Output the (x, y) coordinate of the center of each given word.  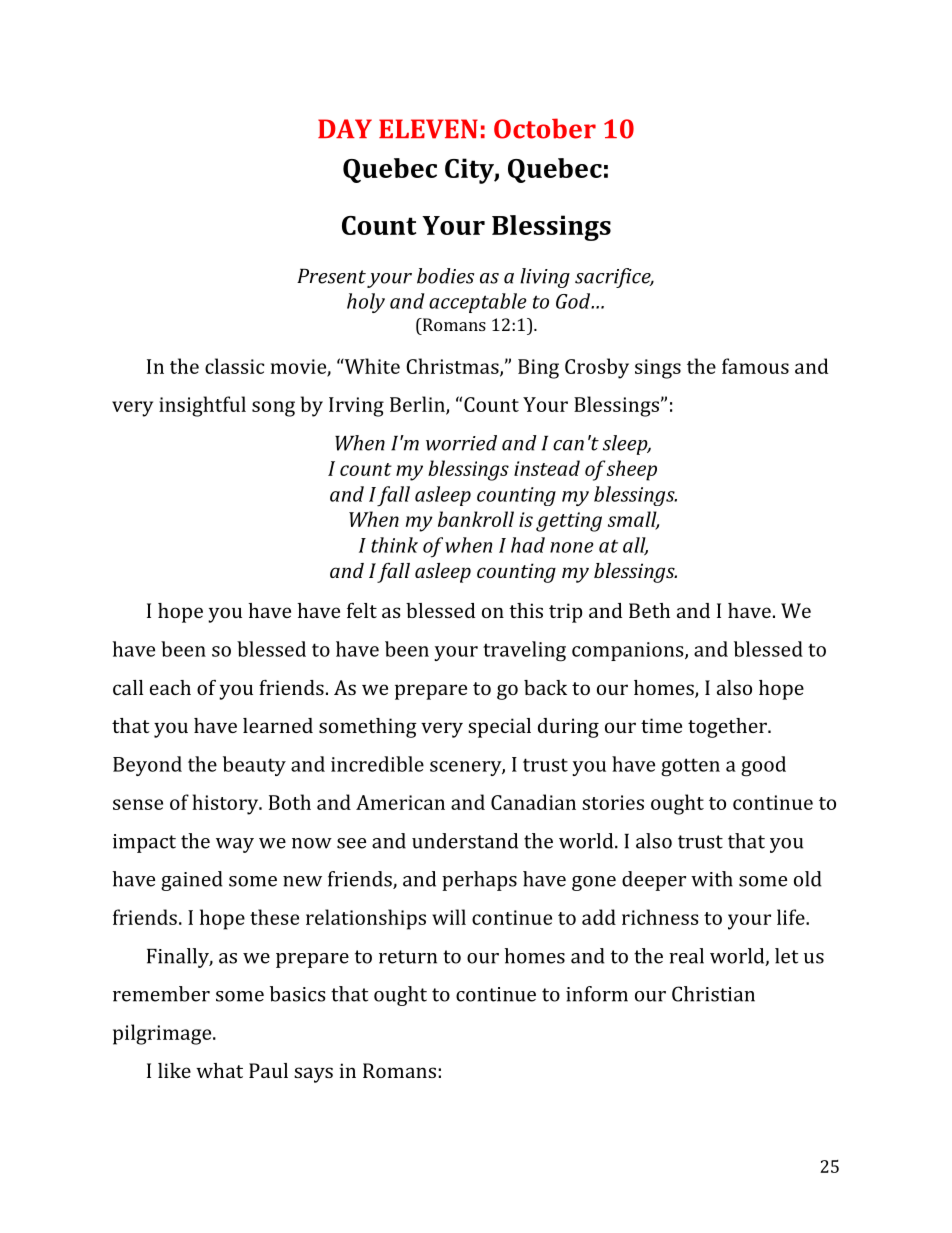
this (526, 610)
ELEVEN (428, 129)
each (170, 687)
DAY (345, 128)
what (219, 1070)
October (545, 128)
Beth (649, 610)
